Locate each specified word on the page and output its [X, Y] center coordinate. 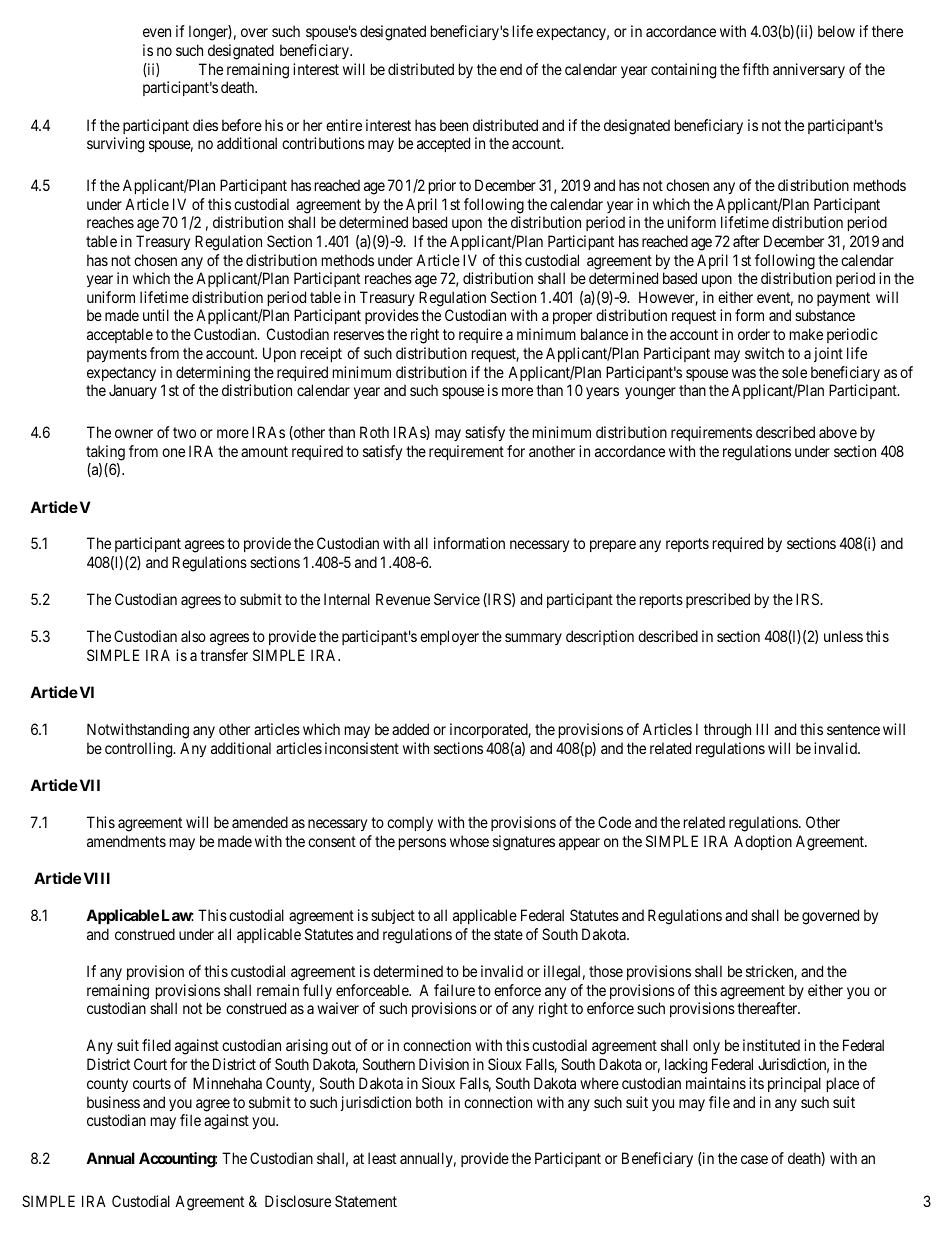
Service [457, 599]
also [193, 636]
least [382, 1158]
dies [205, 125]
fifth [755, 69]
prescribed [718, 600]
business [113, 1102]
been [454, 125]
